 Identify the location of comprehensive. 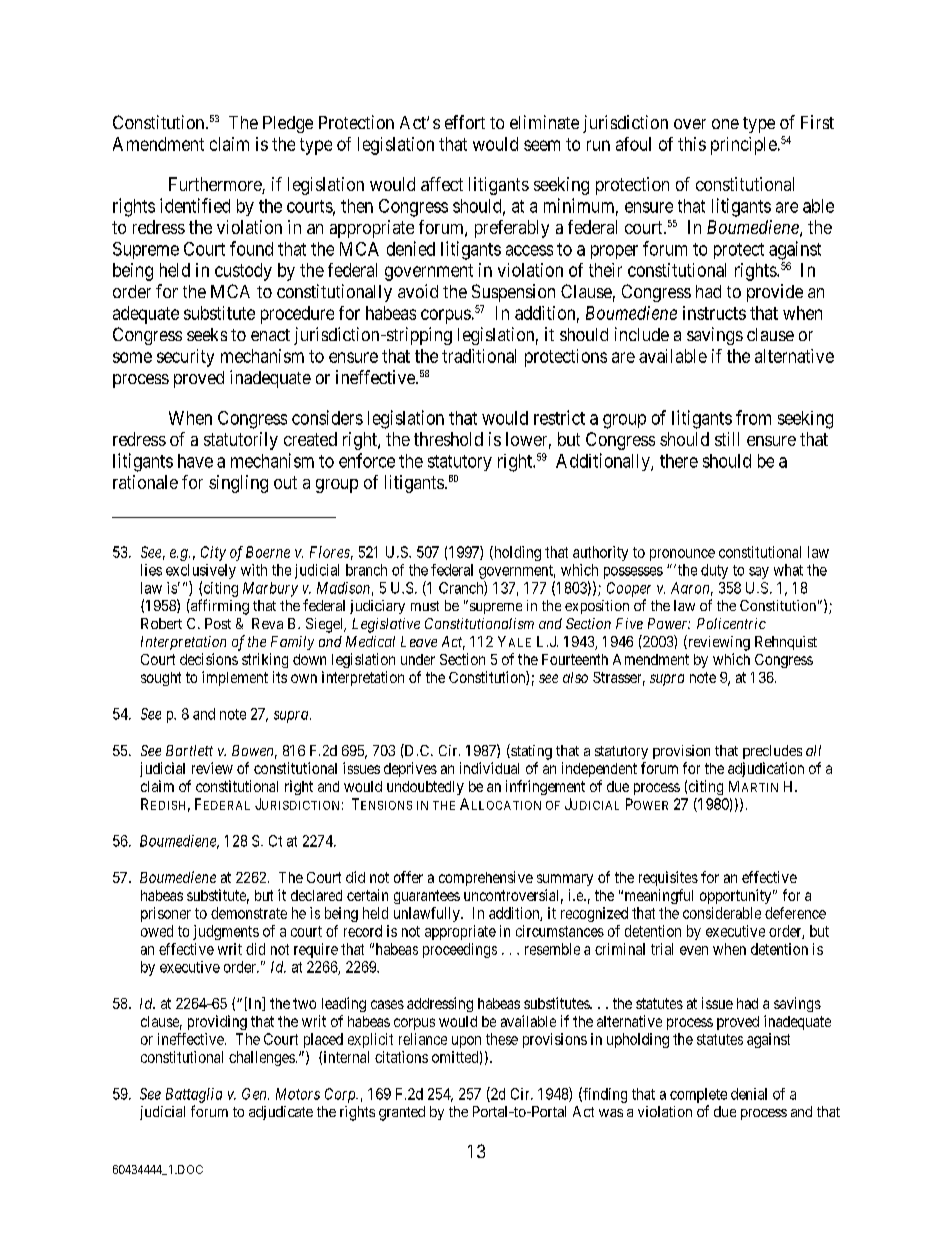
(486, 878).
